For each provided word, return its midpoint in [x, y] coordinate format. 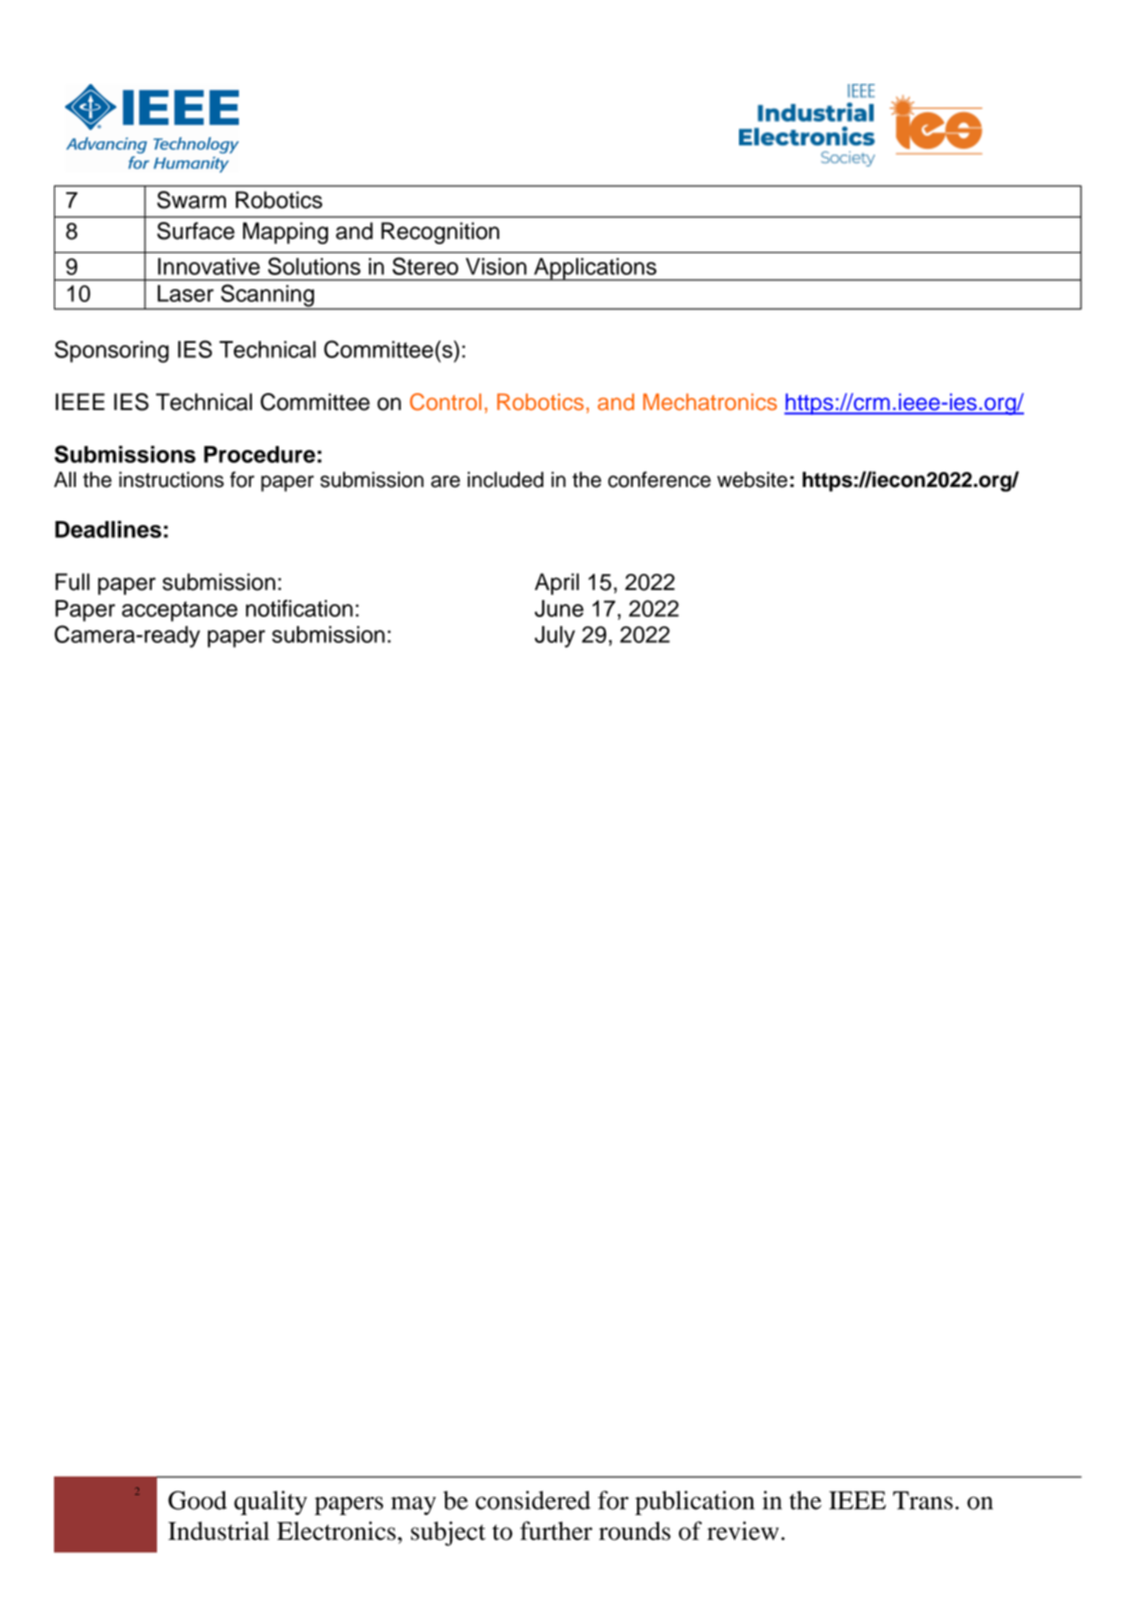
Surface [196, 231]
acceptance [180, 611]
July [555, 637]
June [559, 608]
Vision [496, 266]
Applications [595, 269]
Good [197, 1500]
